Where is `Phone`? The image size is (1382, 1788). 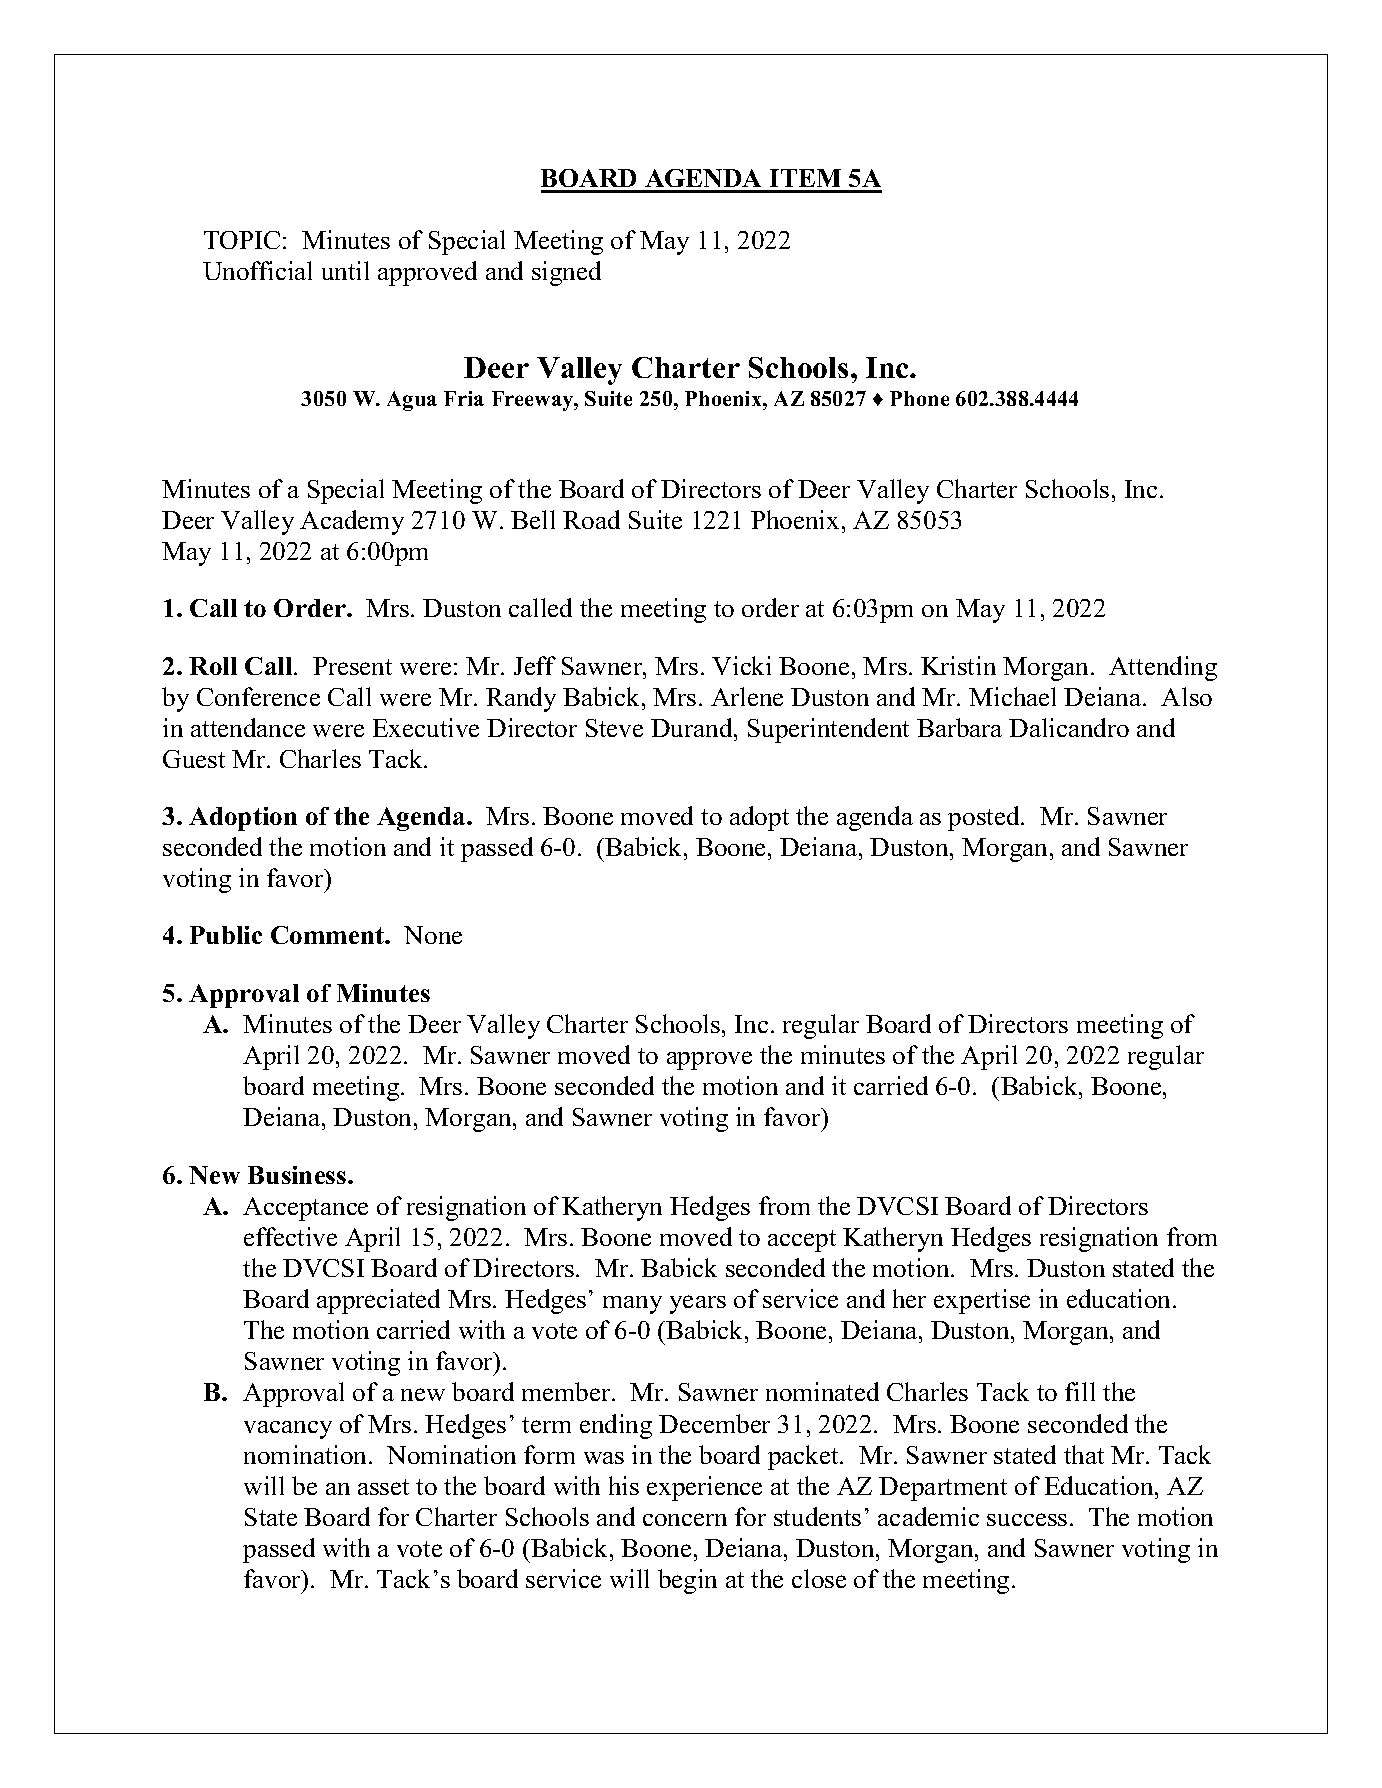
Phone is located at coordinates (919, 398).
